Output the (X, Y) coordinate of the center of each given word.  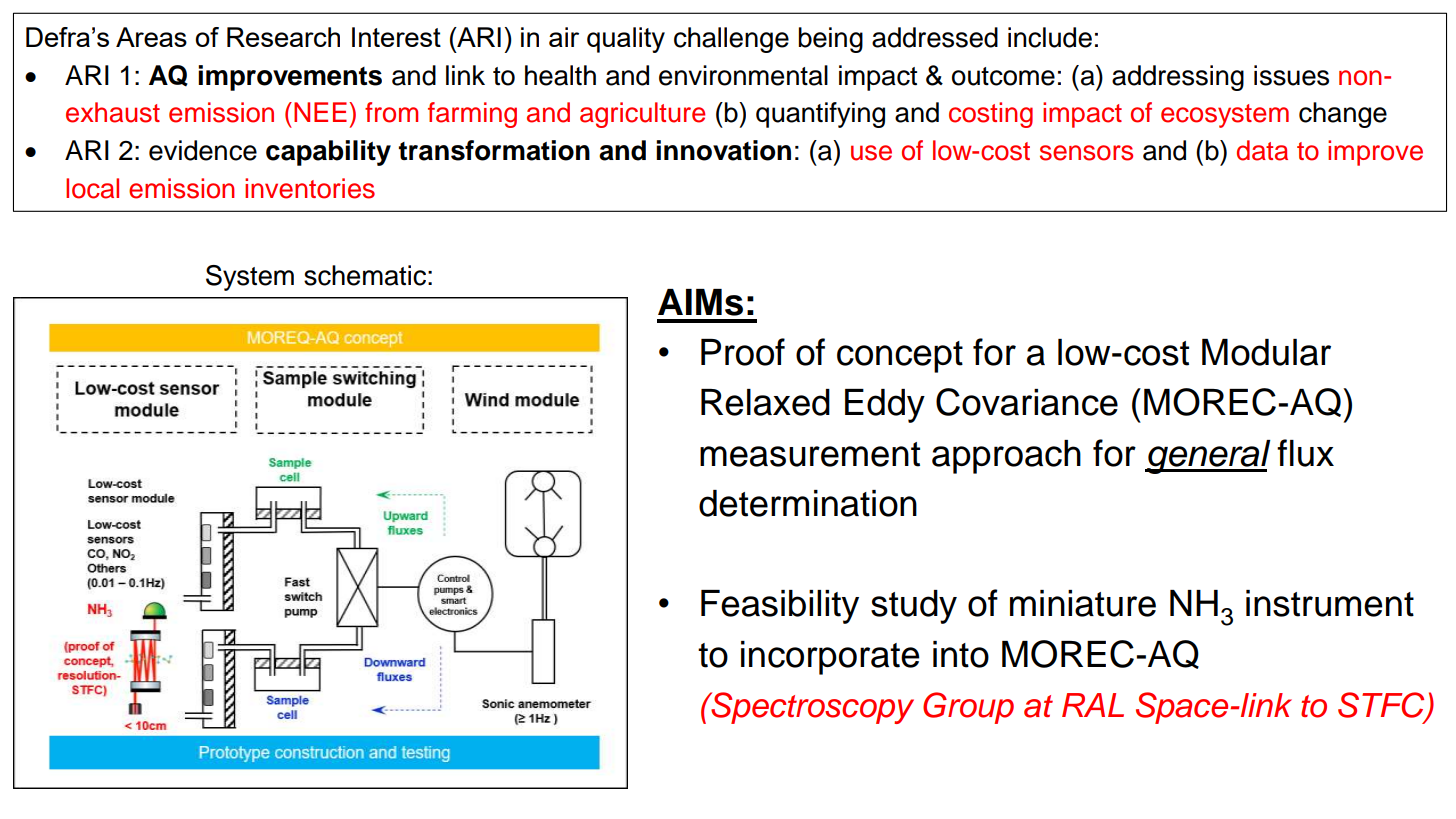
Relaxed (765, 402)
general (1208, 457)
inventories (310, 188)
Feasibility (780, 607)
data (1262, 150)
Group (968, 708)
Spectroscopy (811, 708)
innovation (723, 150)
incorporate (830, 658)
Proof (743, 352)
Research (283, 37)
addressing (1178, 78)
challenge (731, 40)
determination (808, 503)
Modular (1266, 352)
